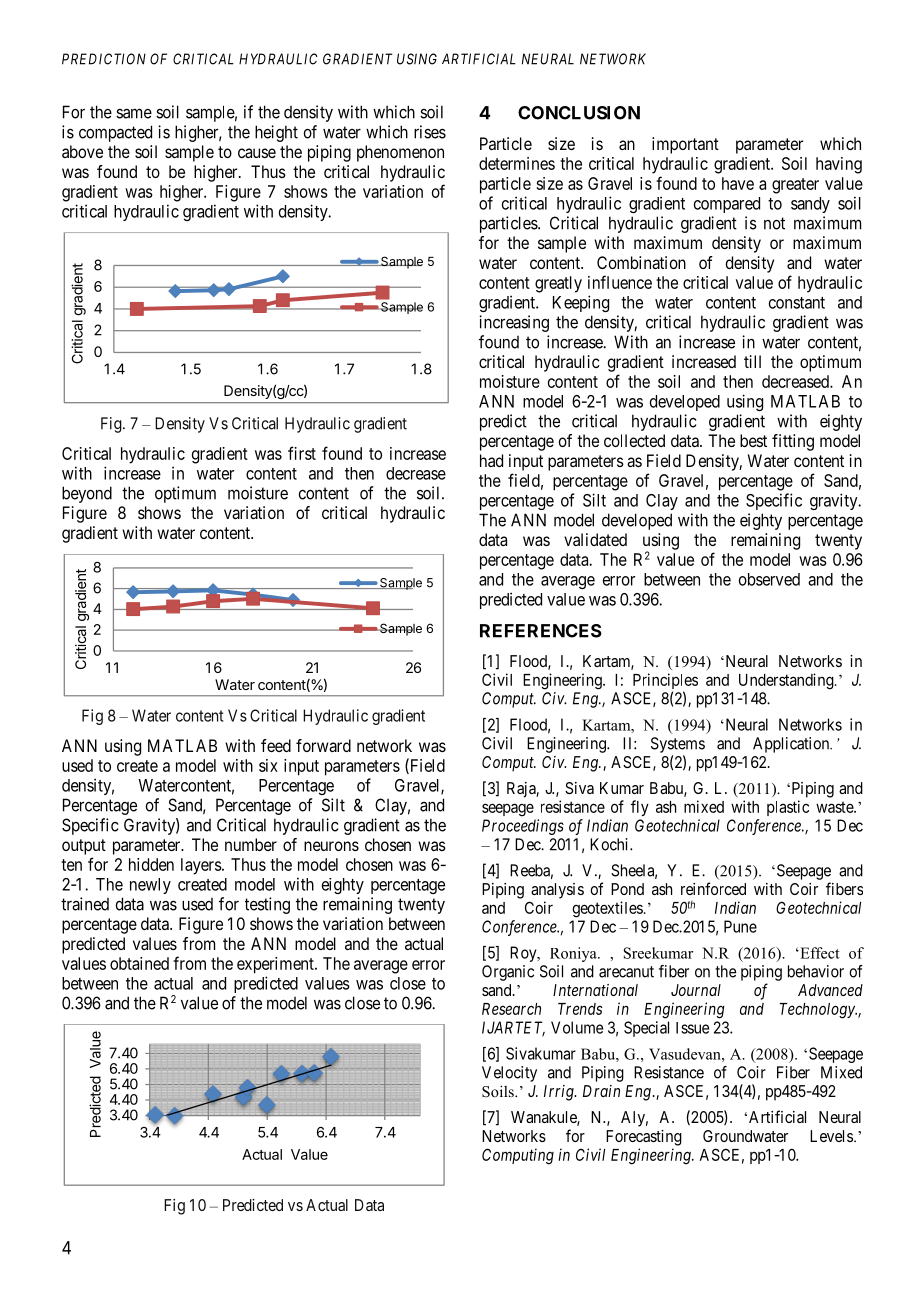  I want to click on increasing, so click(514, 323).
